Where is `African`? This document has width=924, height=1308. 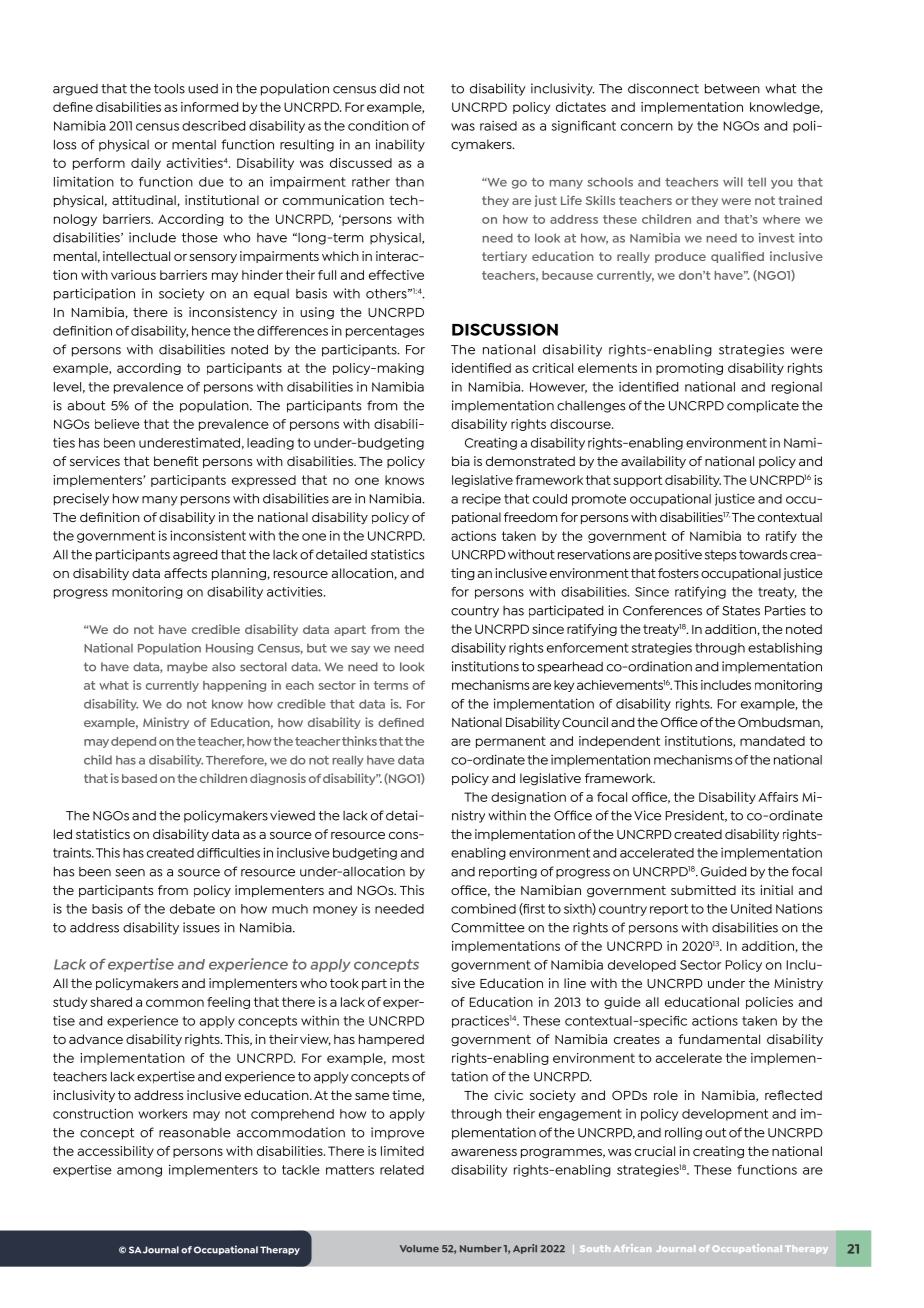
African is located at coordinates (632, 1248).
